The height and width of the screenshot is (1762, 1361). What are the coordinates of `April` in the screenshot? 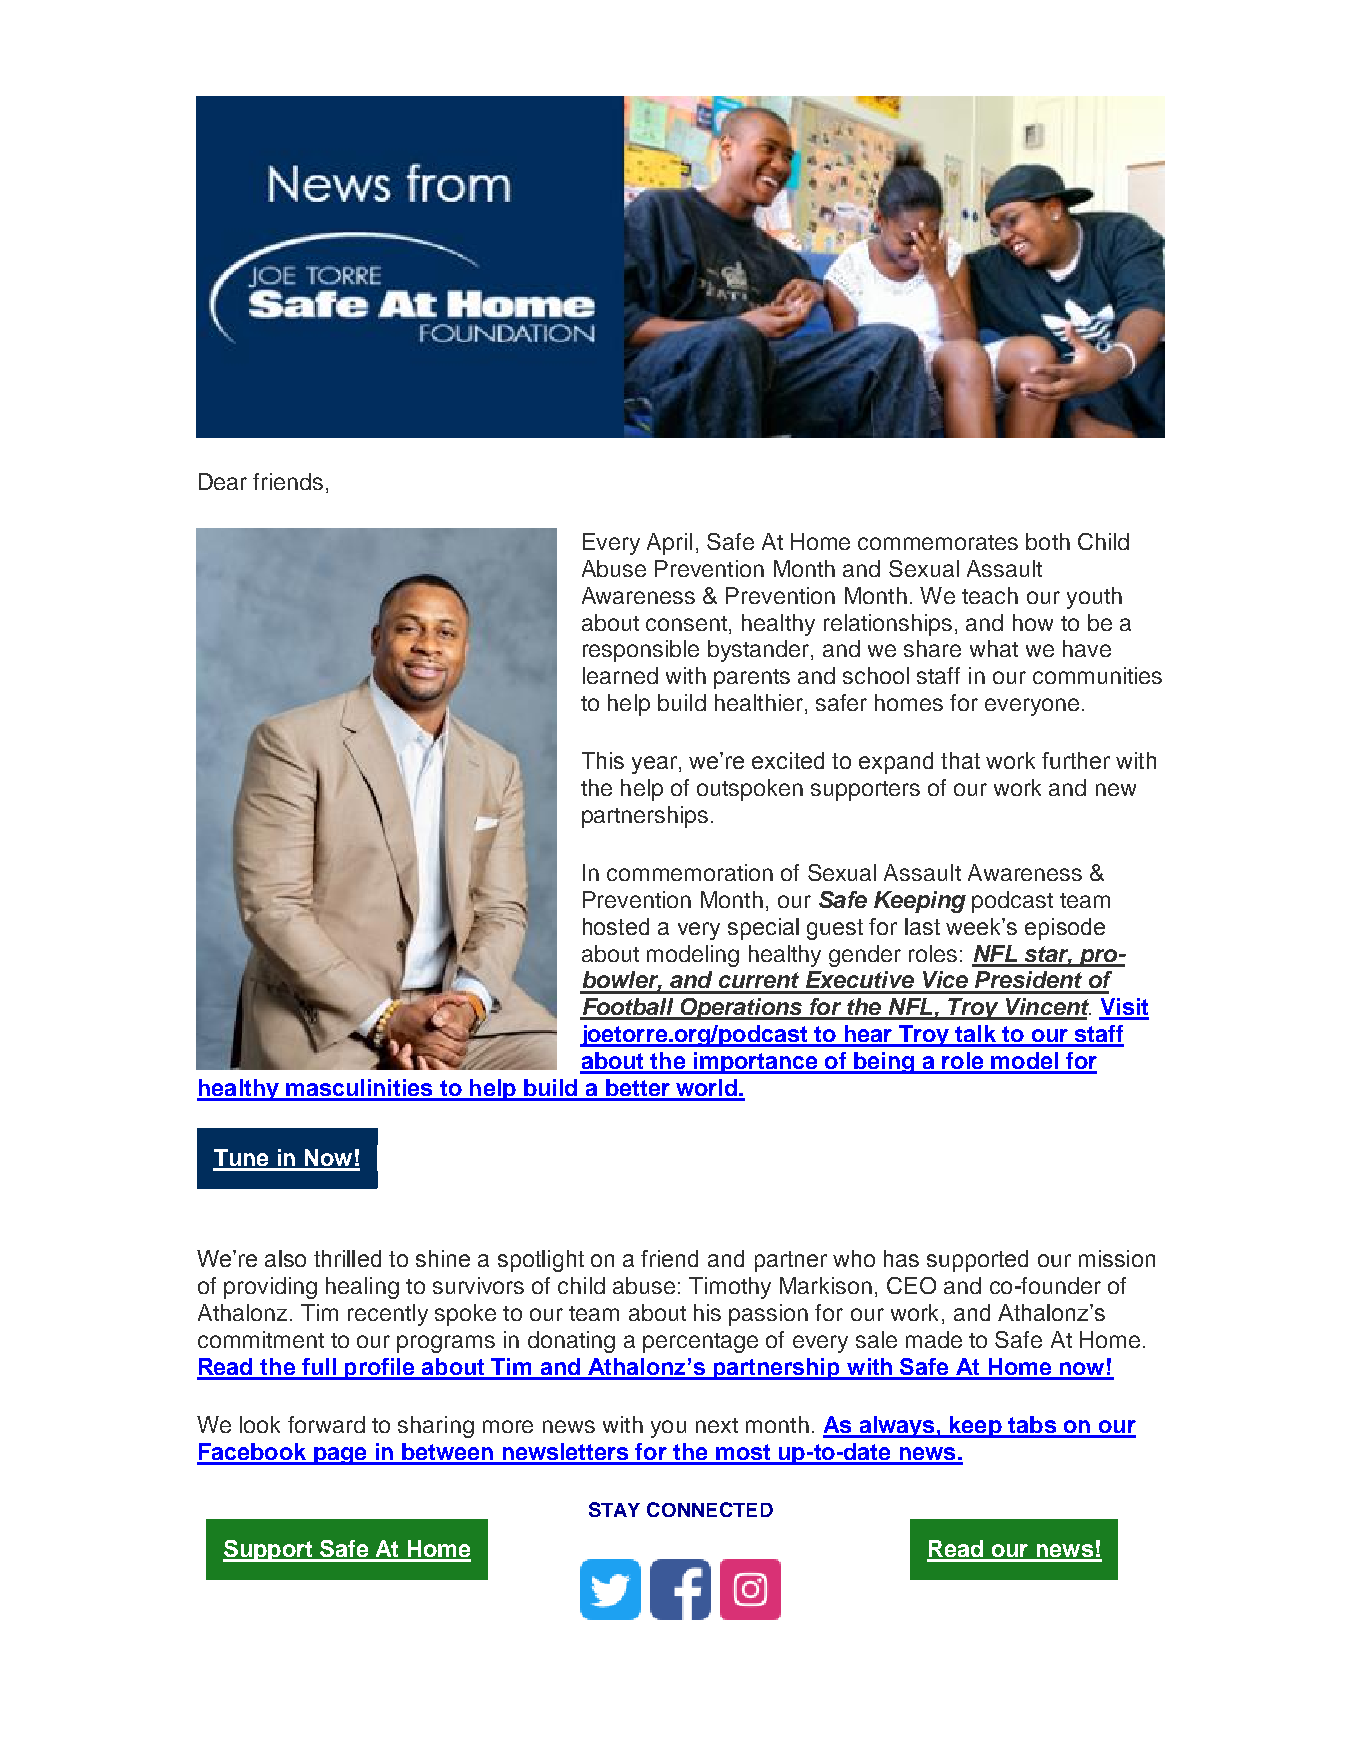 It's located at (669, 544).
